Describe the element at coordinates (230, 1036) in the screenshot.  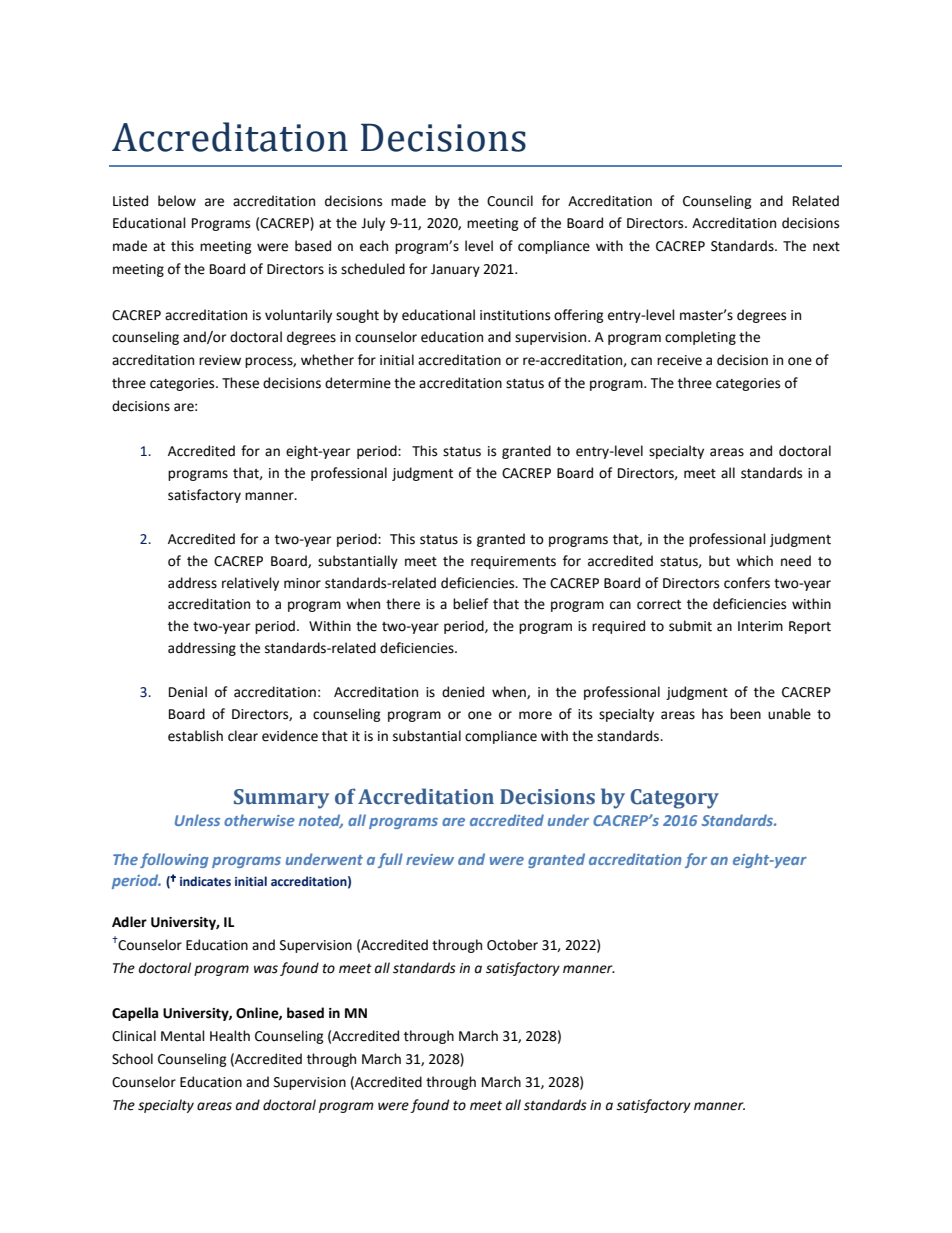
I see `Health` at that location.
